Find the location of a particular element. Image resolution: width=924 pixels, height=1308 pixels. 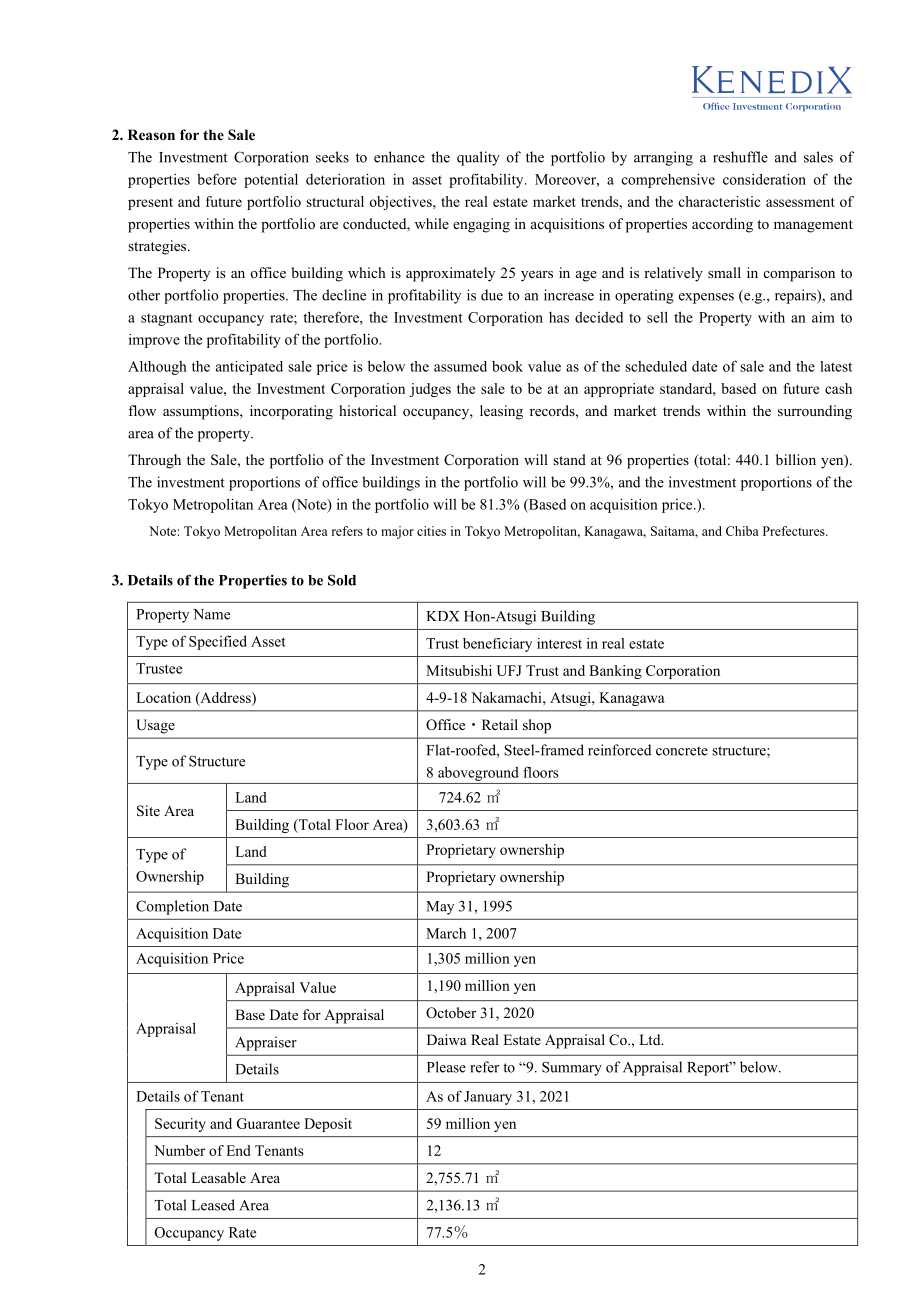

leasing is located at coordinates (501, 412).
